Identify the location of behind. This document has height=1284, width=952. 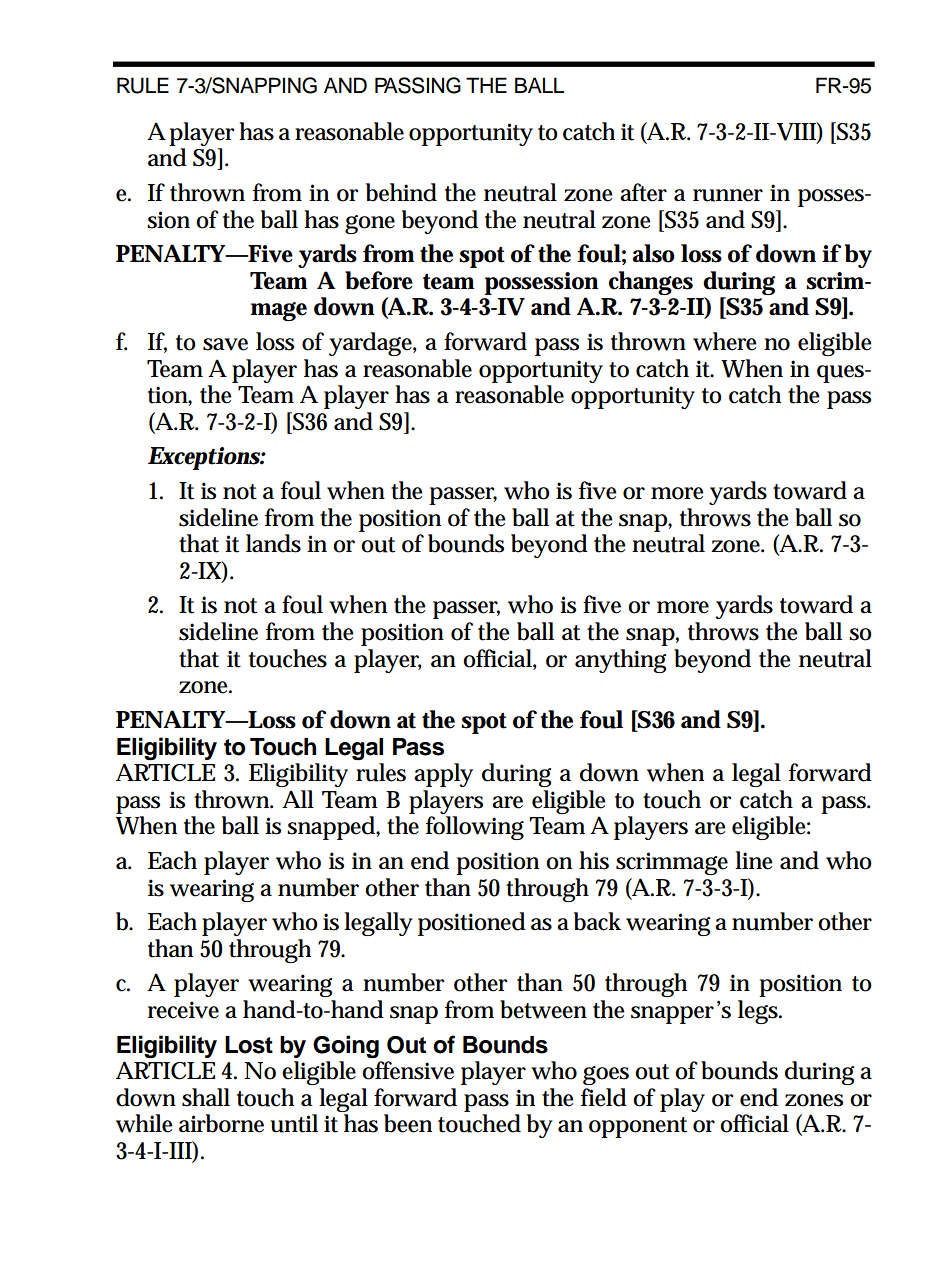
(401, 192).
